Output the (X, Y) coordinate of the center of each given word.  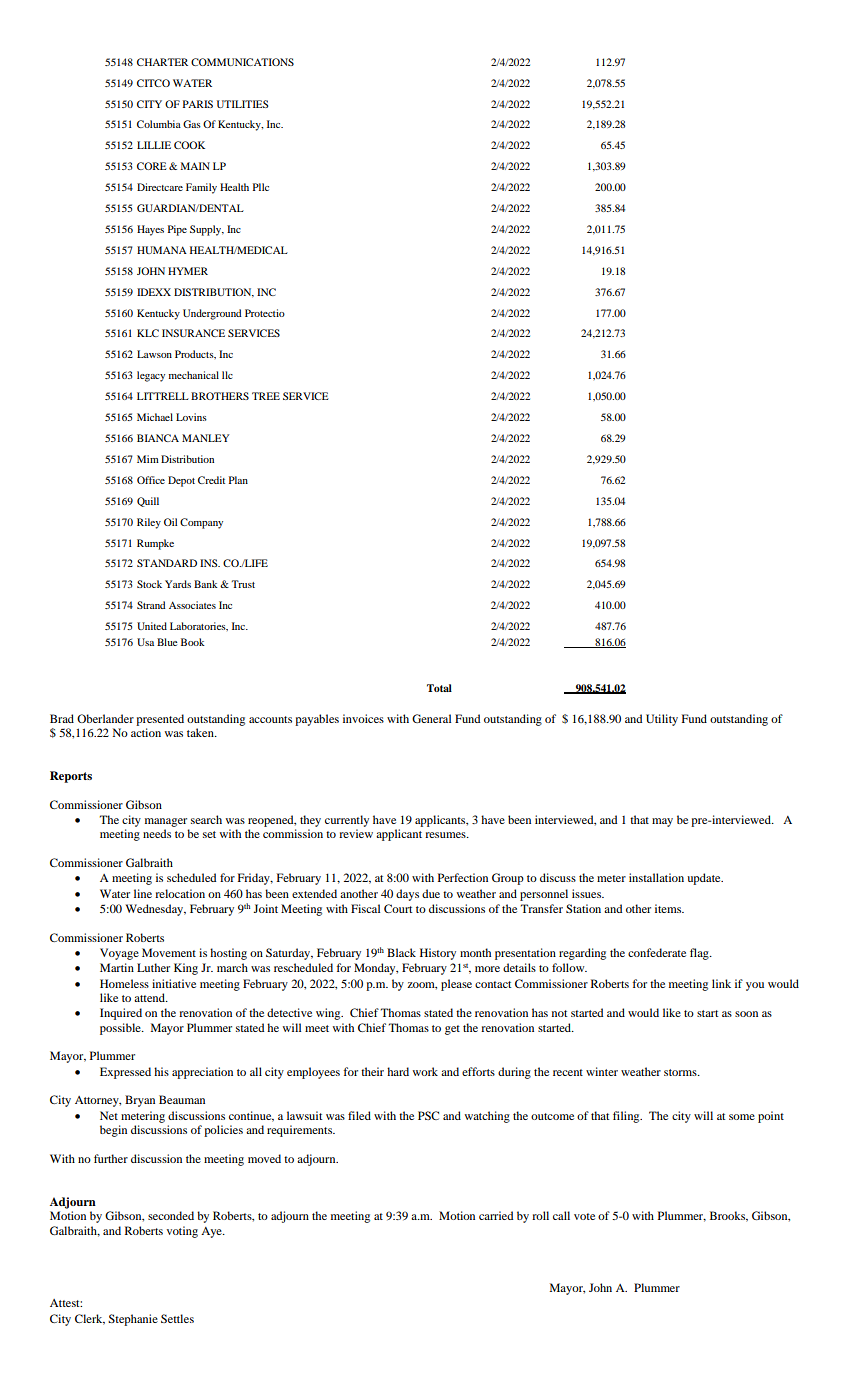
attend (151, 997)
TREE (266, 396)
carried (496, 1215)
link (721, 983)
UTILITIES (242, 104)
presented (160, 720)
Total (439, 688)
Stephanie (133, 1320)
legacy (151, 376)
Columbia (159, 124)
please (456, 985)
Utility (662, 720)
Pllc (261, 187)
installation (656, 877)
